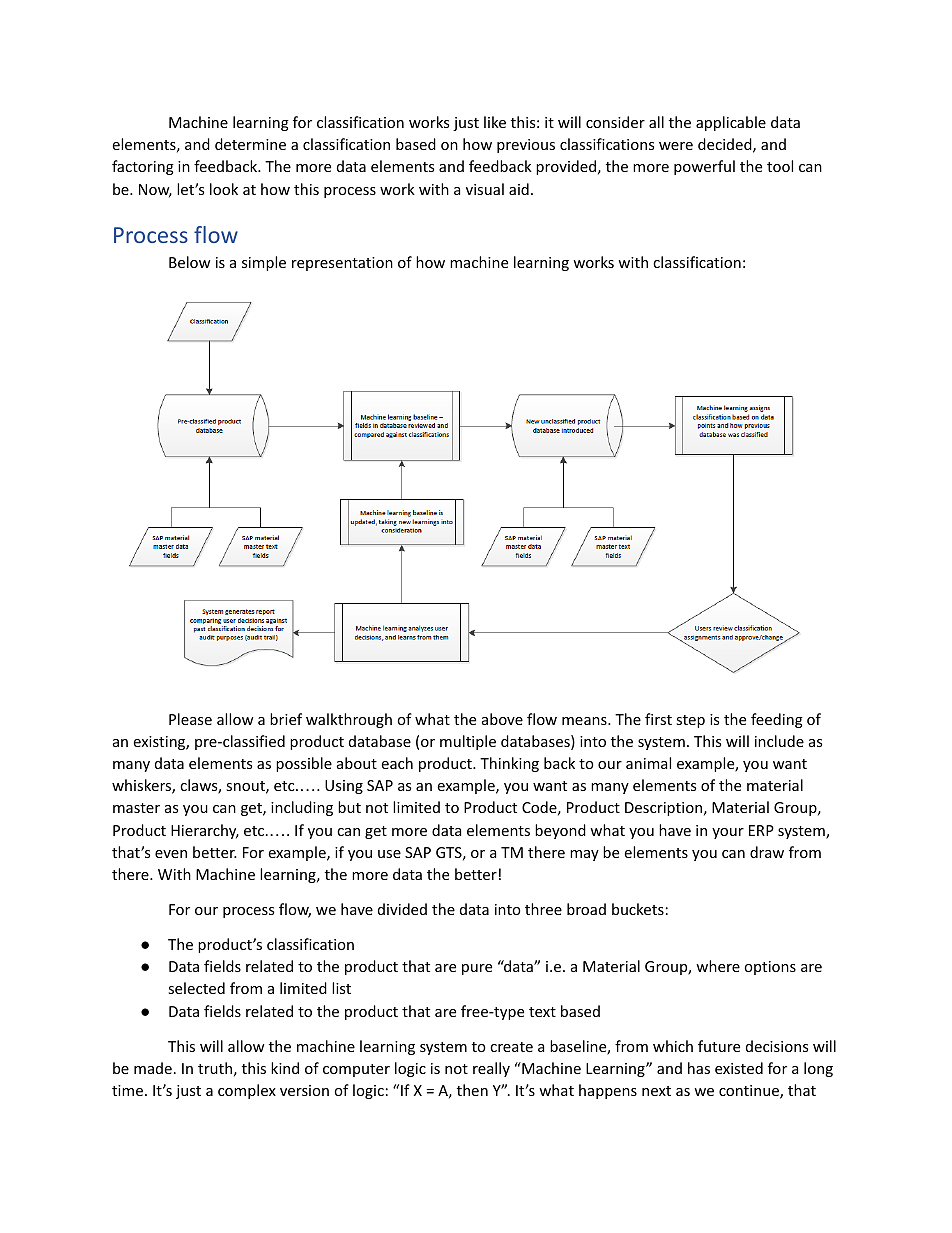 The width and height of the screenshot is (952, 1233). Describe the element at coordinates (502, 719) in the screenshot. I see `above` at that location.
